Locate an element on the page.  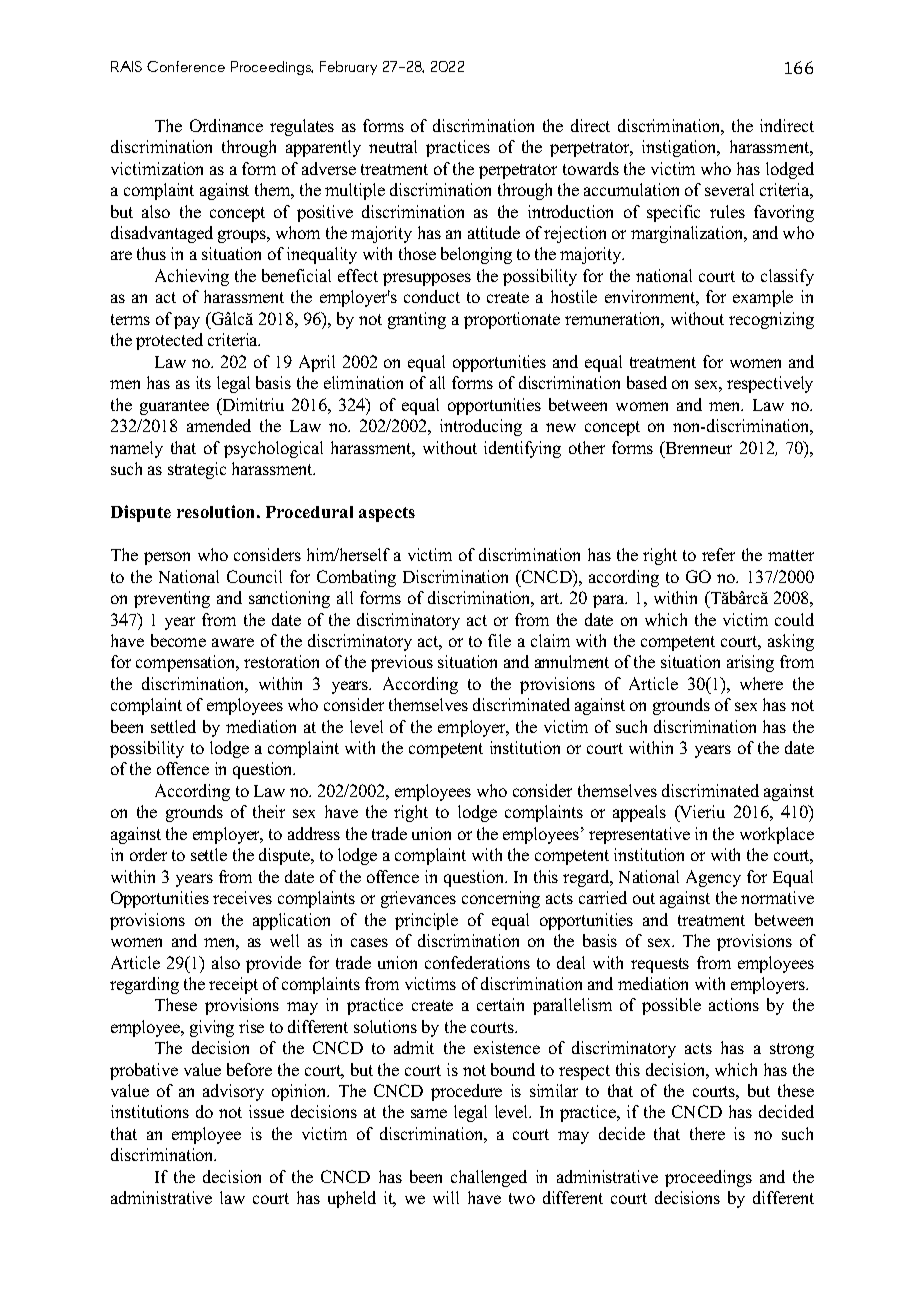
instigation is located at coordinates (681, 148).
